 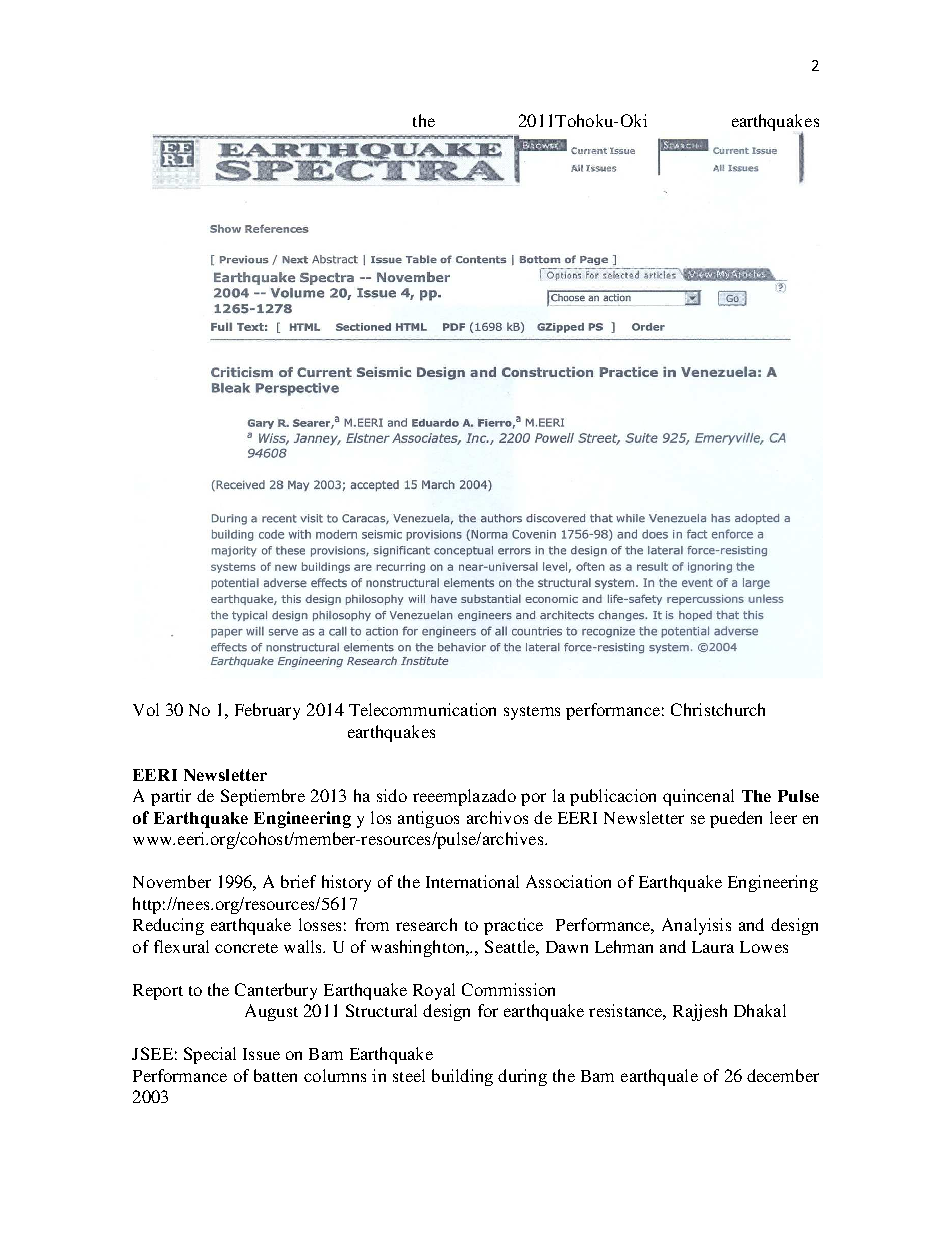 What do you see at coordinates (172, 881) in the image?
I see `November` at bounding box center [172, 881].
